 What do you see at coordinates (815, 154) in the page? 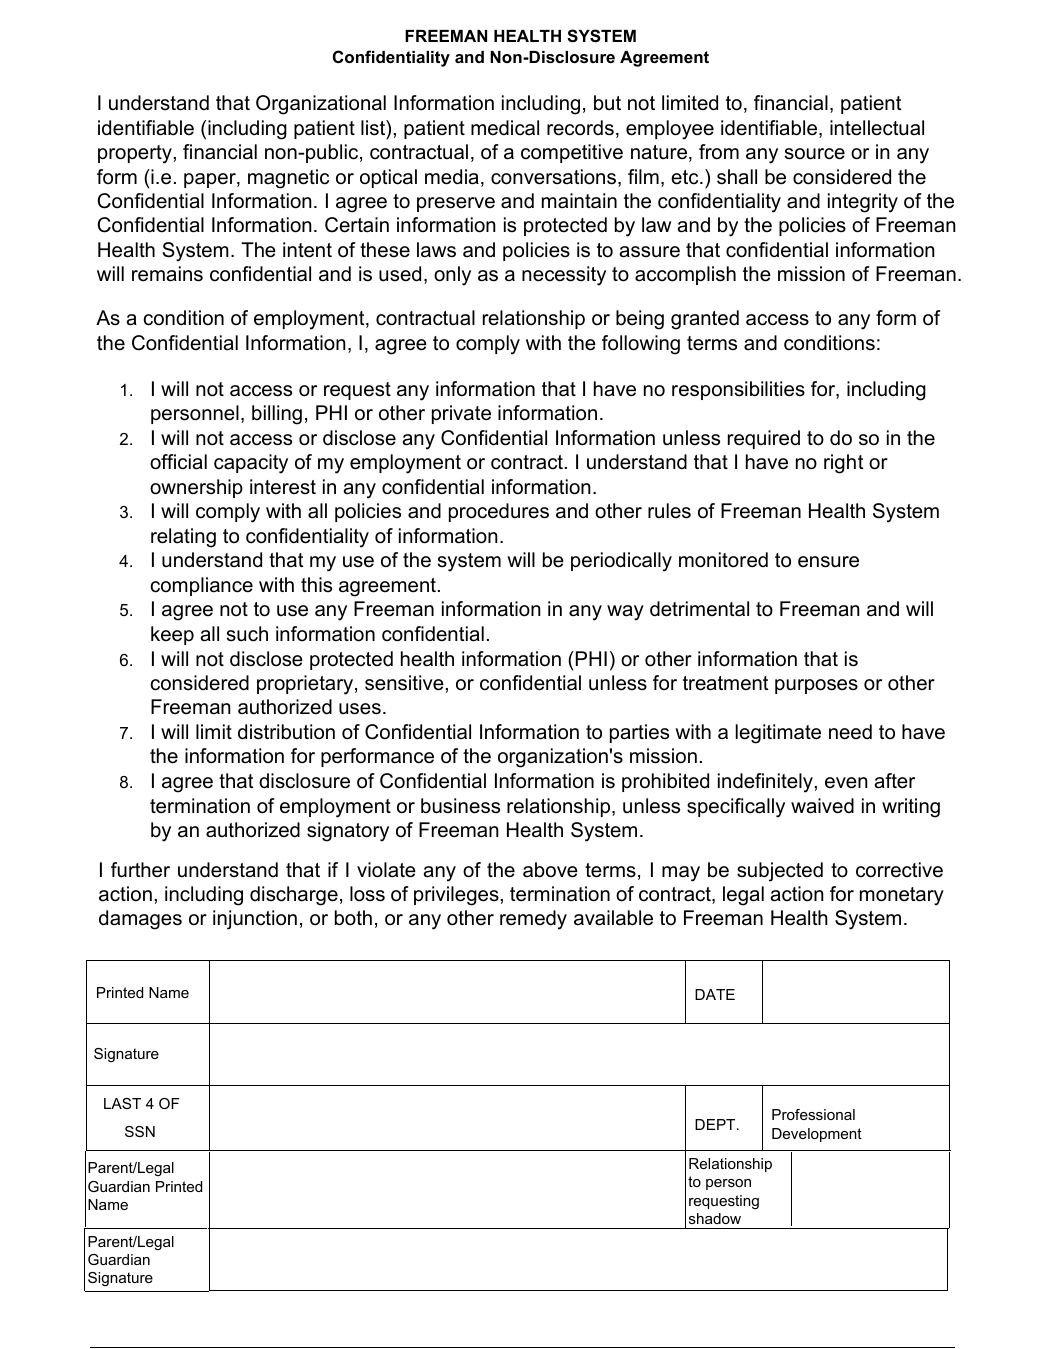
I see `source` at bounding box center [815, 154].
